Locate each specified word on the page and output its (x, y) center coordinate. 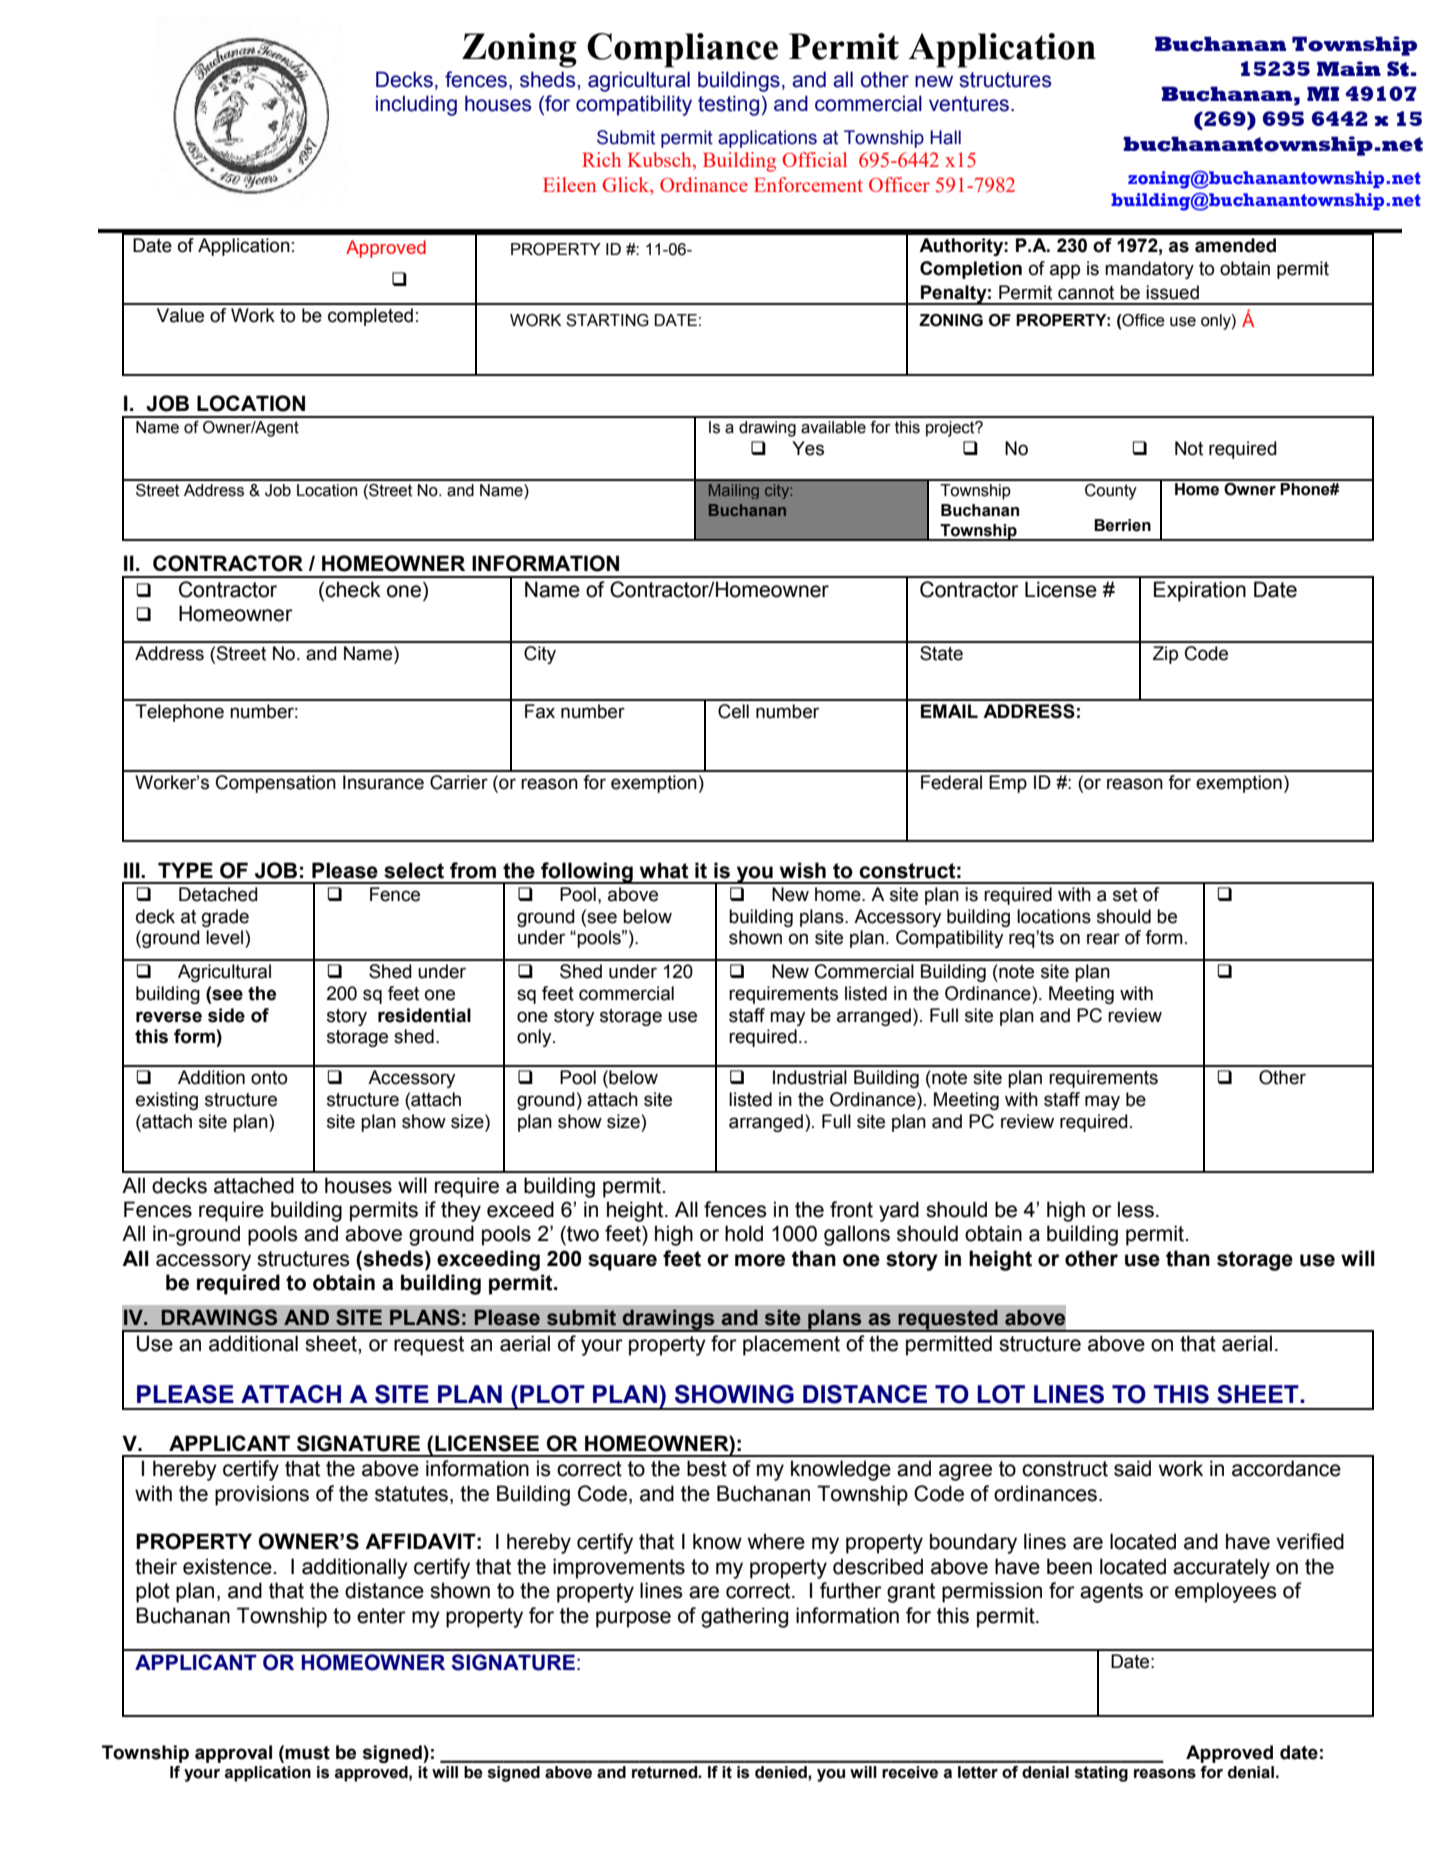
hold (744, 1233)
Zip (1165, 655)
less (1136, 1209)
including (416, 105)
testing (728, 105)
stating (1101, 1774)
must (307, 1753)
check (353, 589)
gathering (744, 1617)
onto (269, 1078)
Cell (733, 711)
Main (1349, 68)
